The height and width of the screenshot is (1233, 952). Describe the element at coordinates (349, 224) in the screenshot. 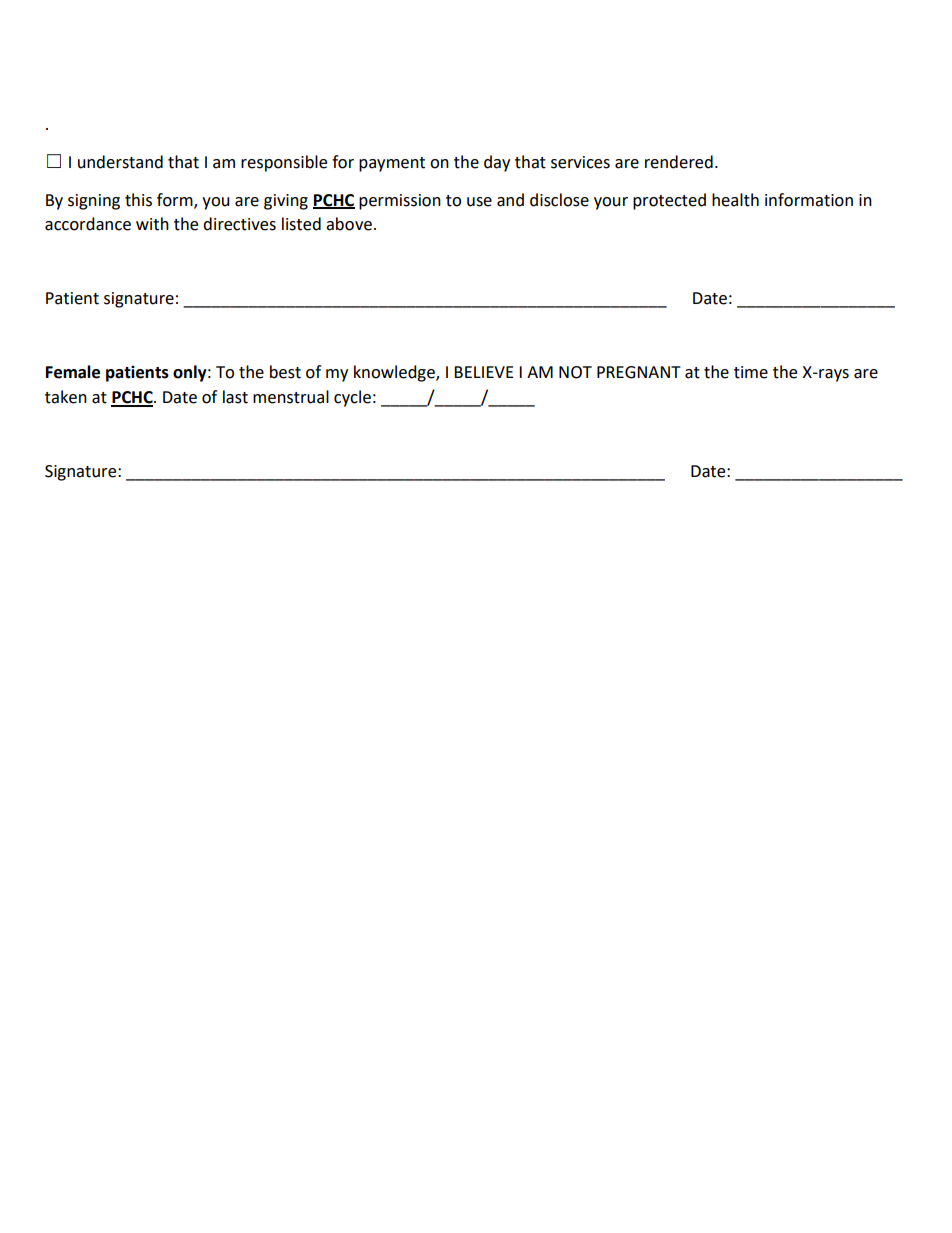

I see `above` at that location.
